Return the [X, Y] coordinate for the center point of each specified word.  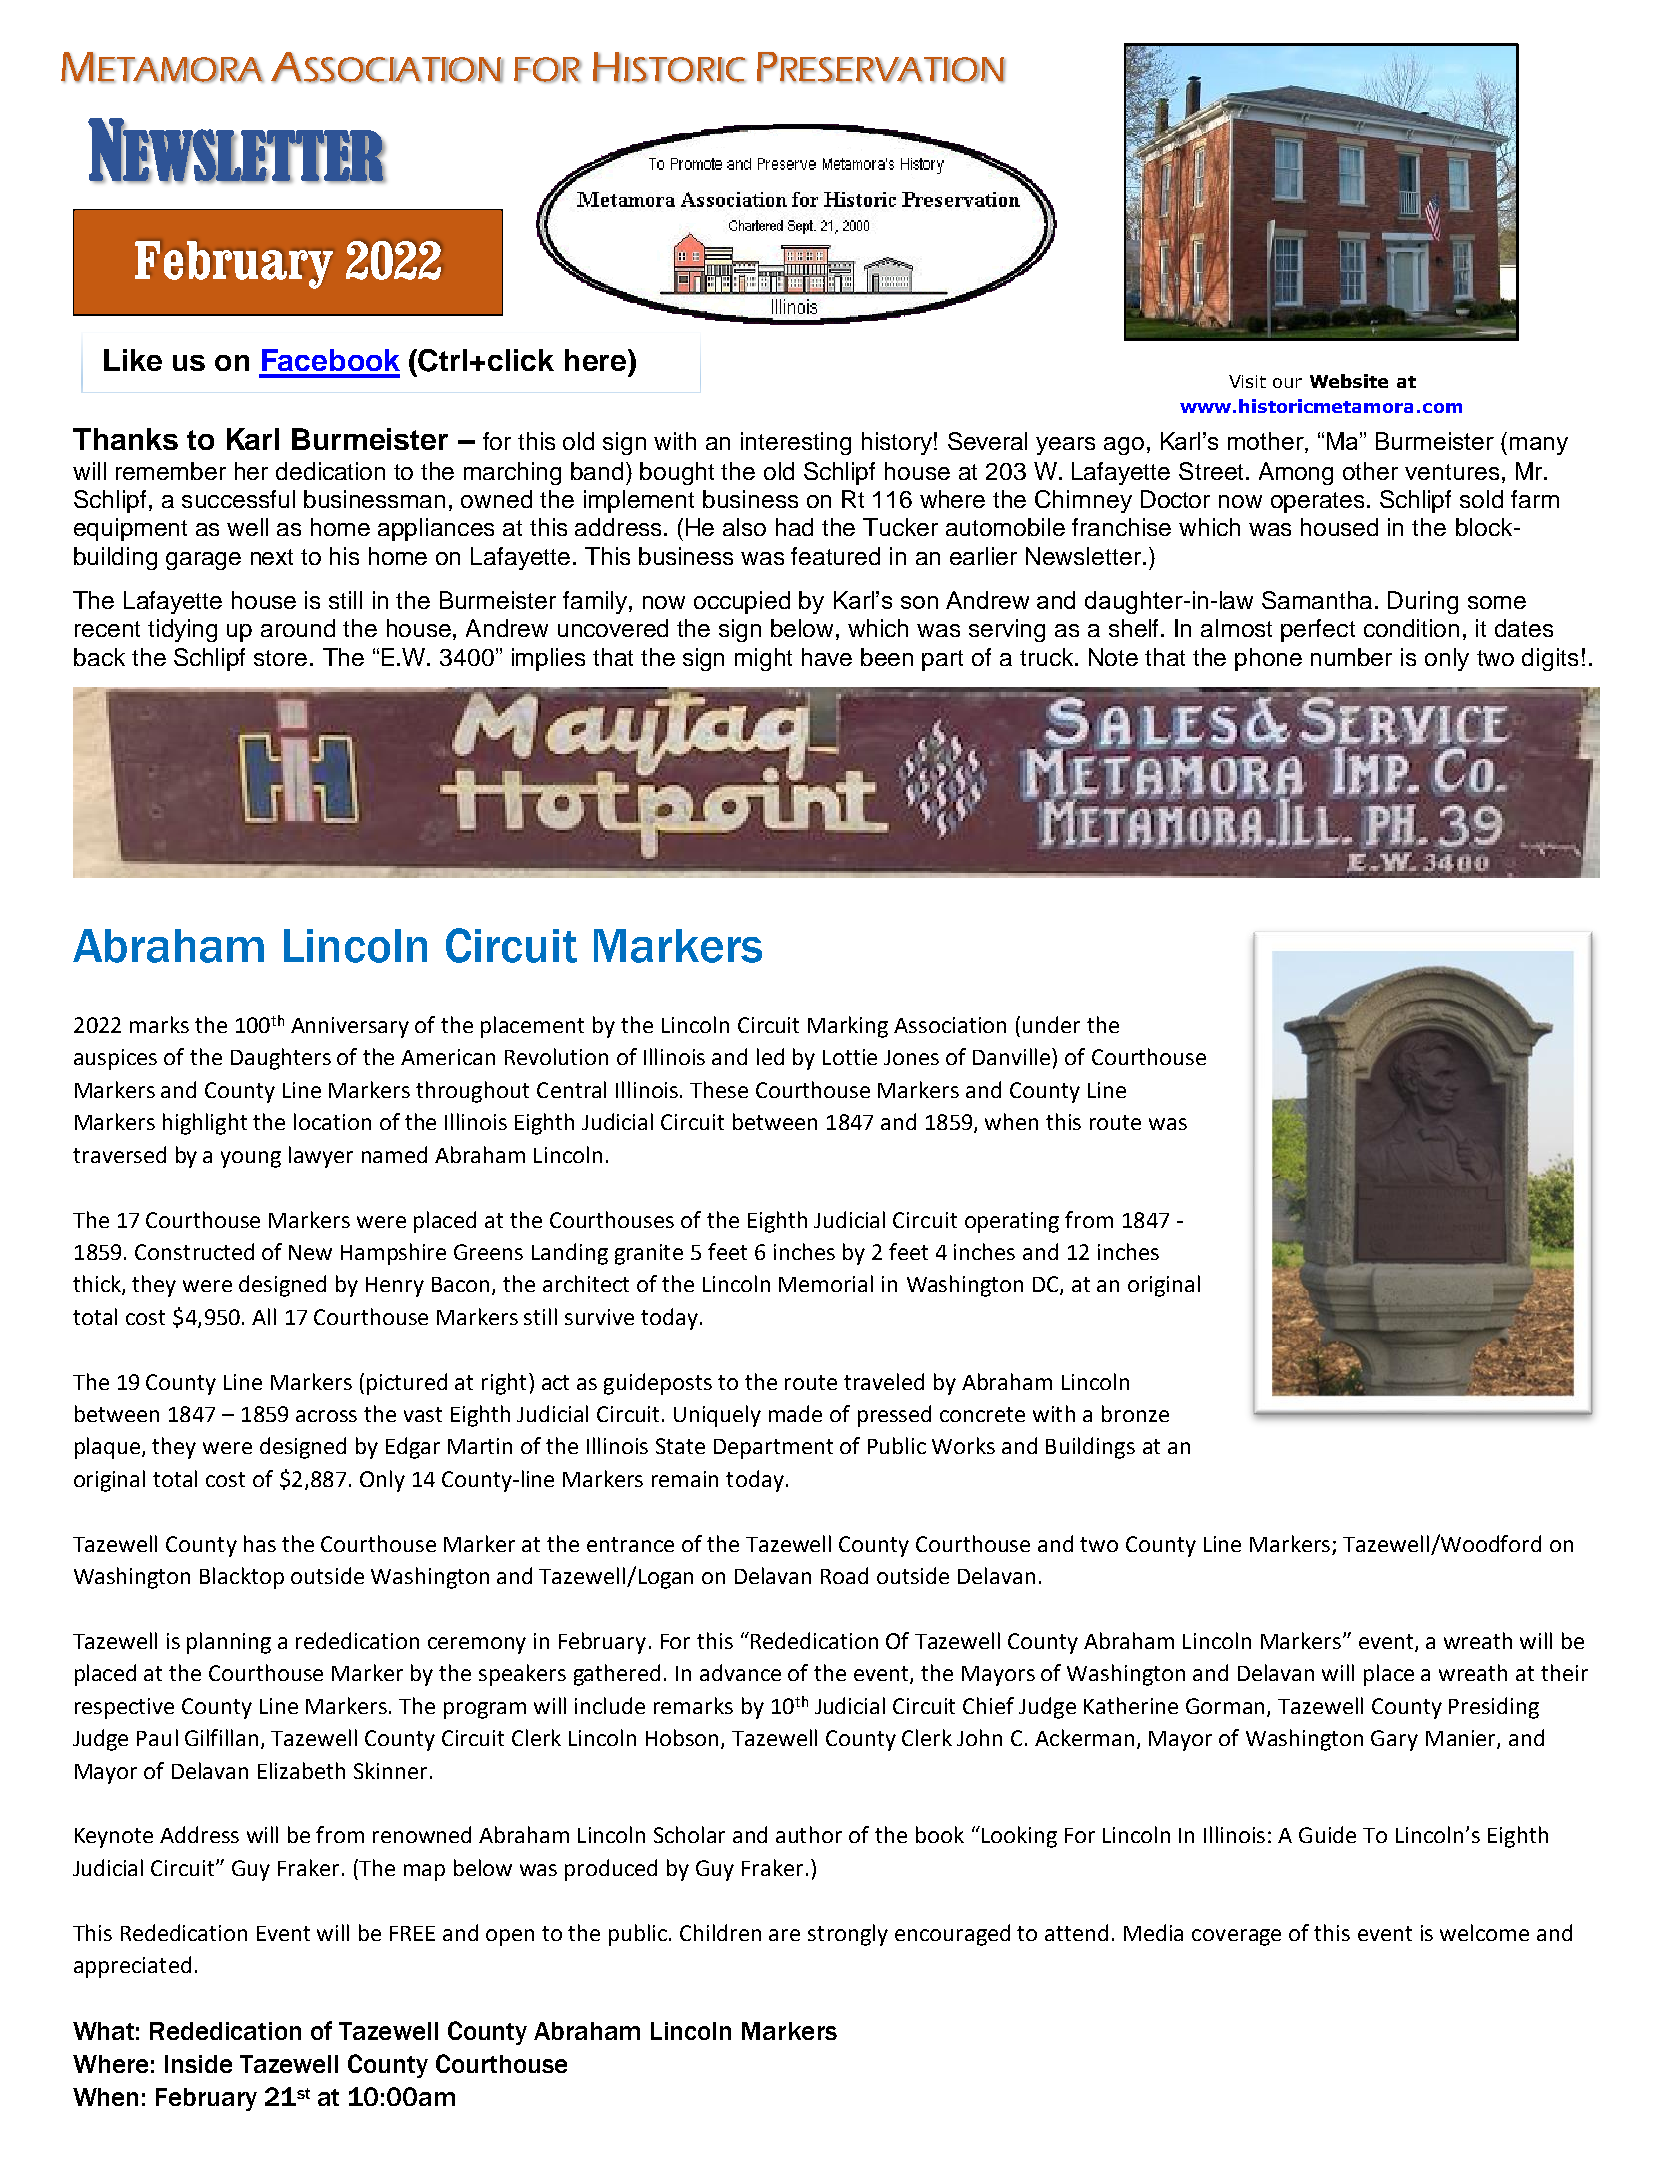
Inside [198, 2064]
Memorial [826, 1283]
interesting [796, 443]
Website [1349, 381]
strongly [848, 1935]
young [251, 1159]
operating [1012, 1222]
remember [171, 471]
